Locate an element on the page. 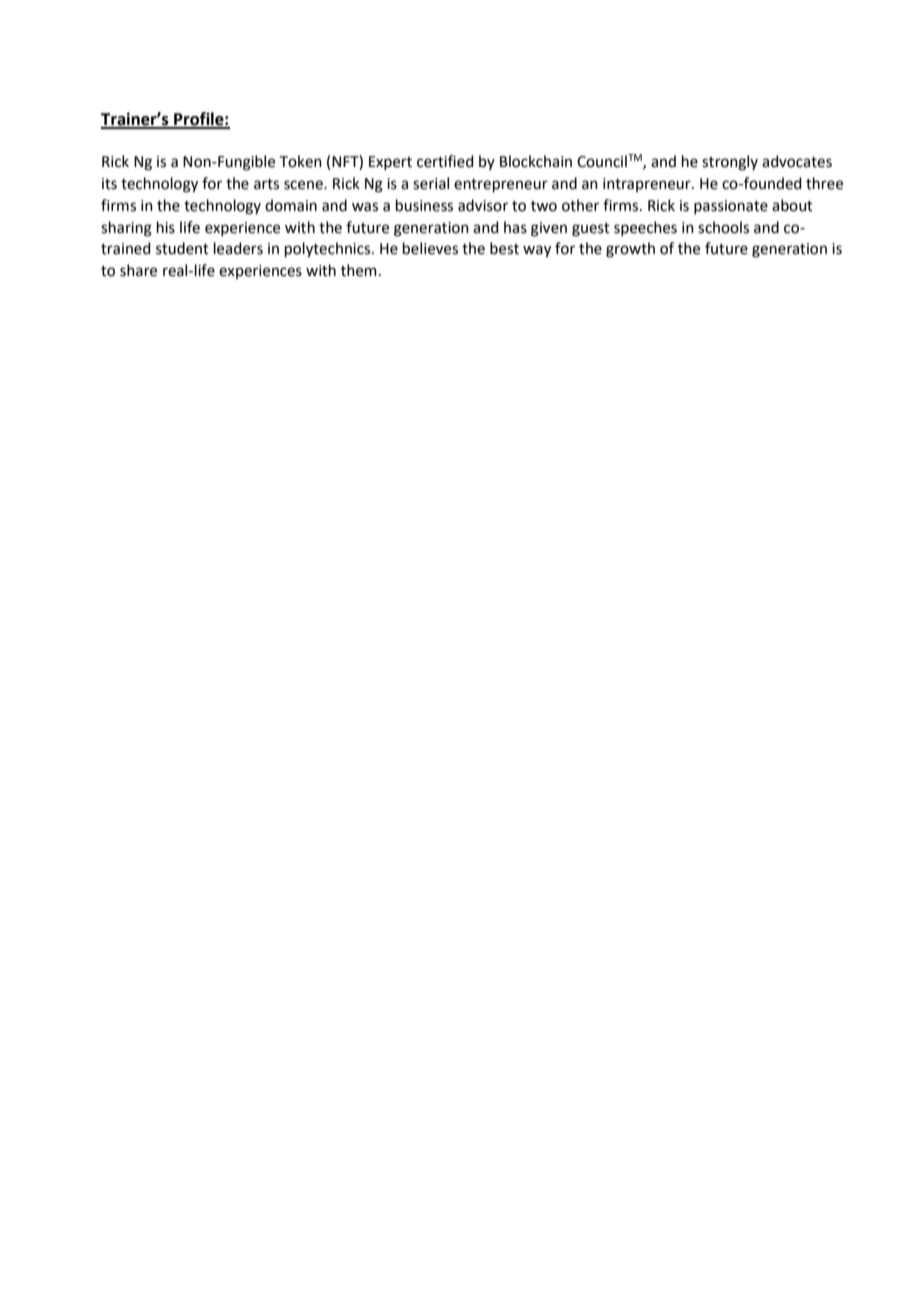  strongly is located at coordinates (730, 163).
